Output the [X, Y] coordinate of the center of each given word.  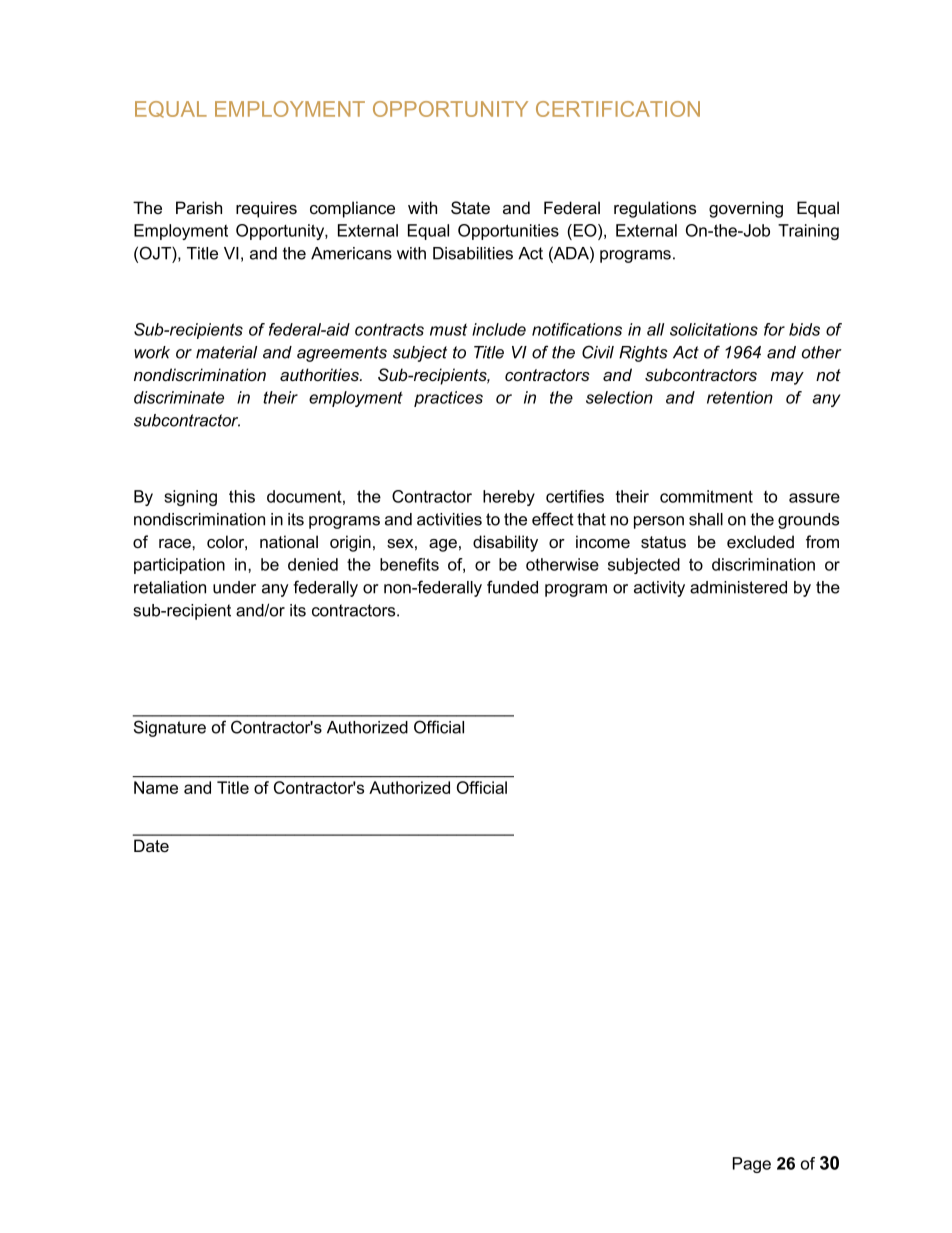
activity [659, 589]
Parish [199, 208]
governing [746, 209]
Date [151, 846]
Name [156, 787]
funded [512, 587]
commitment [706, 496]
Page [752, 1165]
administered [738, 587]
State [470, 208]
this [242, 496]
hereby [509, 498]
